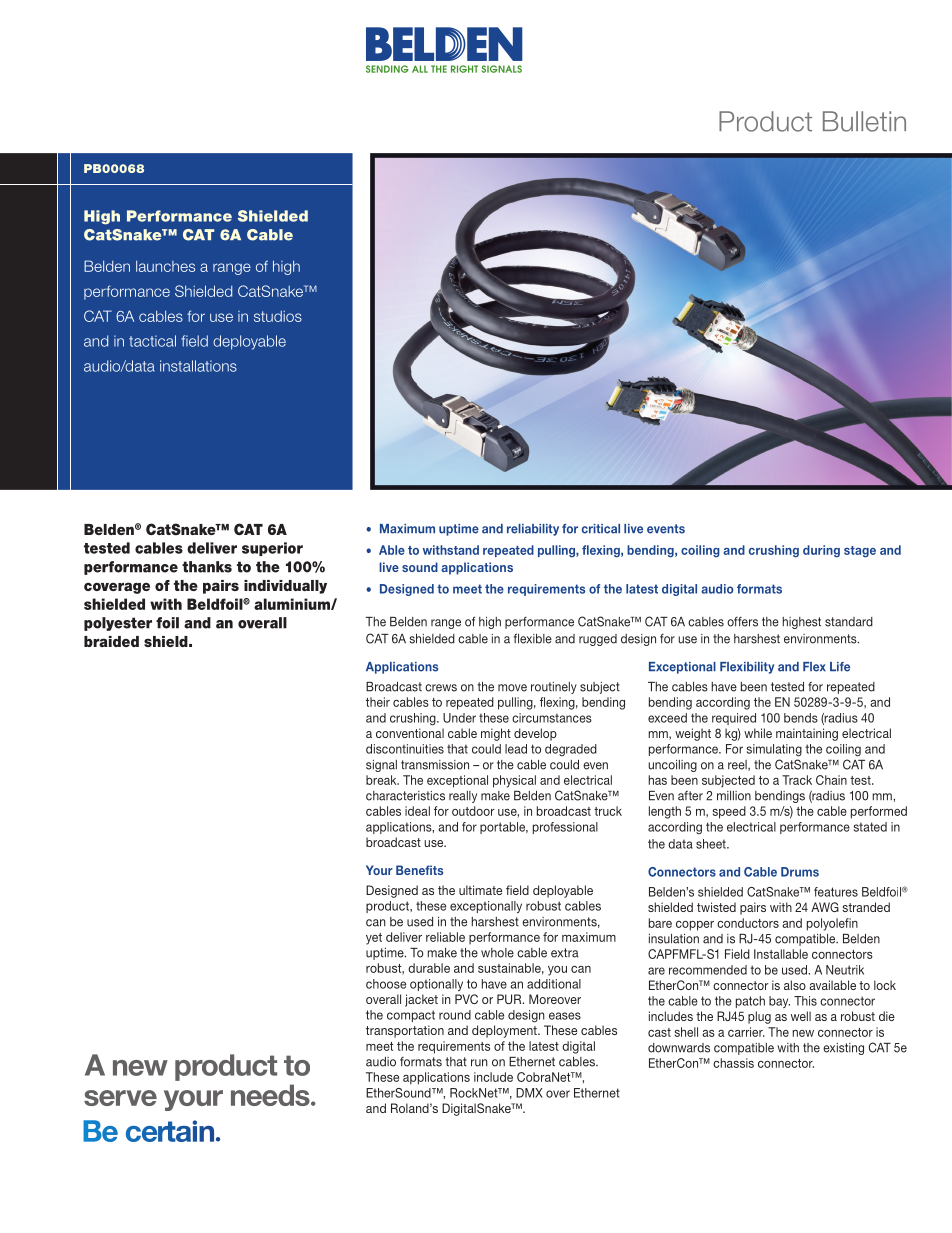  Describe the element at coordinates (533, 530) in the document. I see `reliability` at that location.
